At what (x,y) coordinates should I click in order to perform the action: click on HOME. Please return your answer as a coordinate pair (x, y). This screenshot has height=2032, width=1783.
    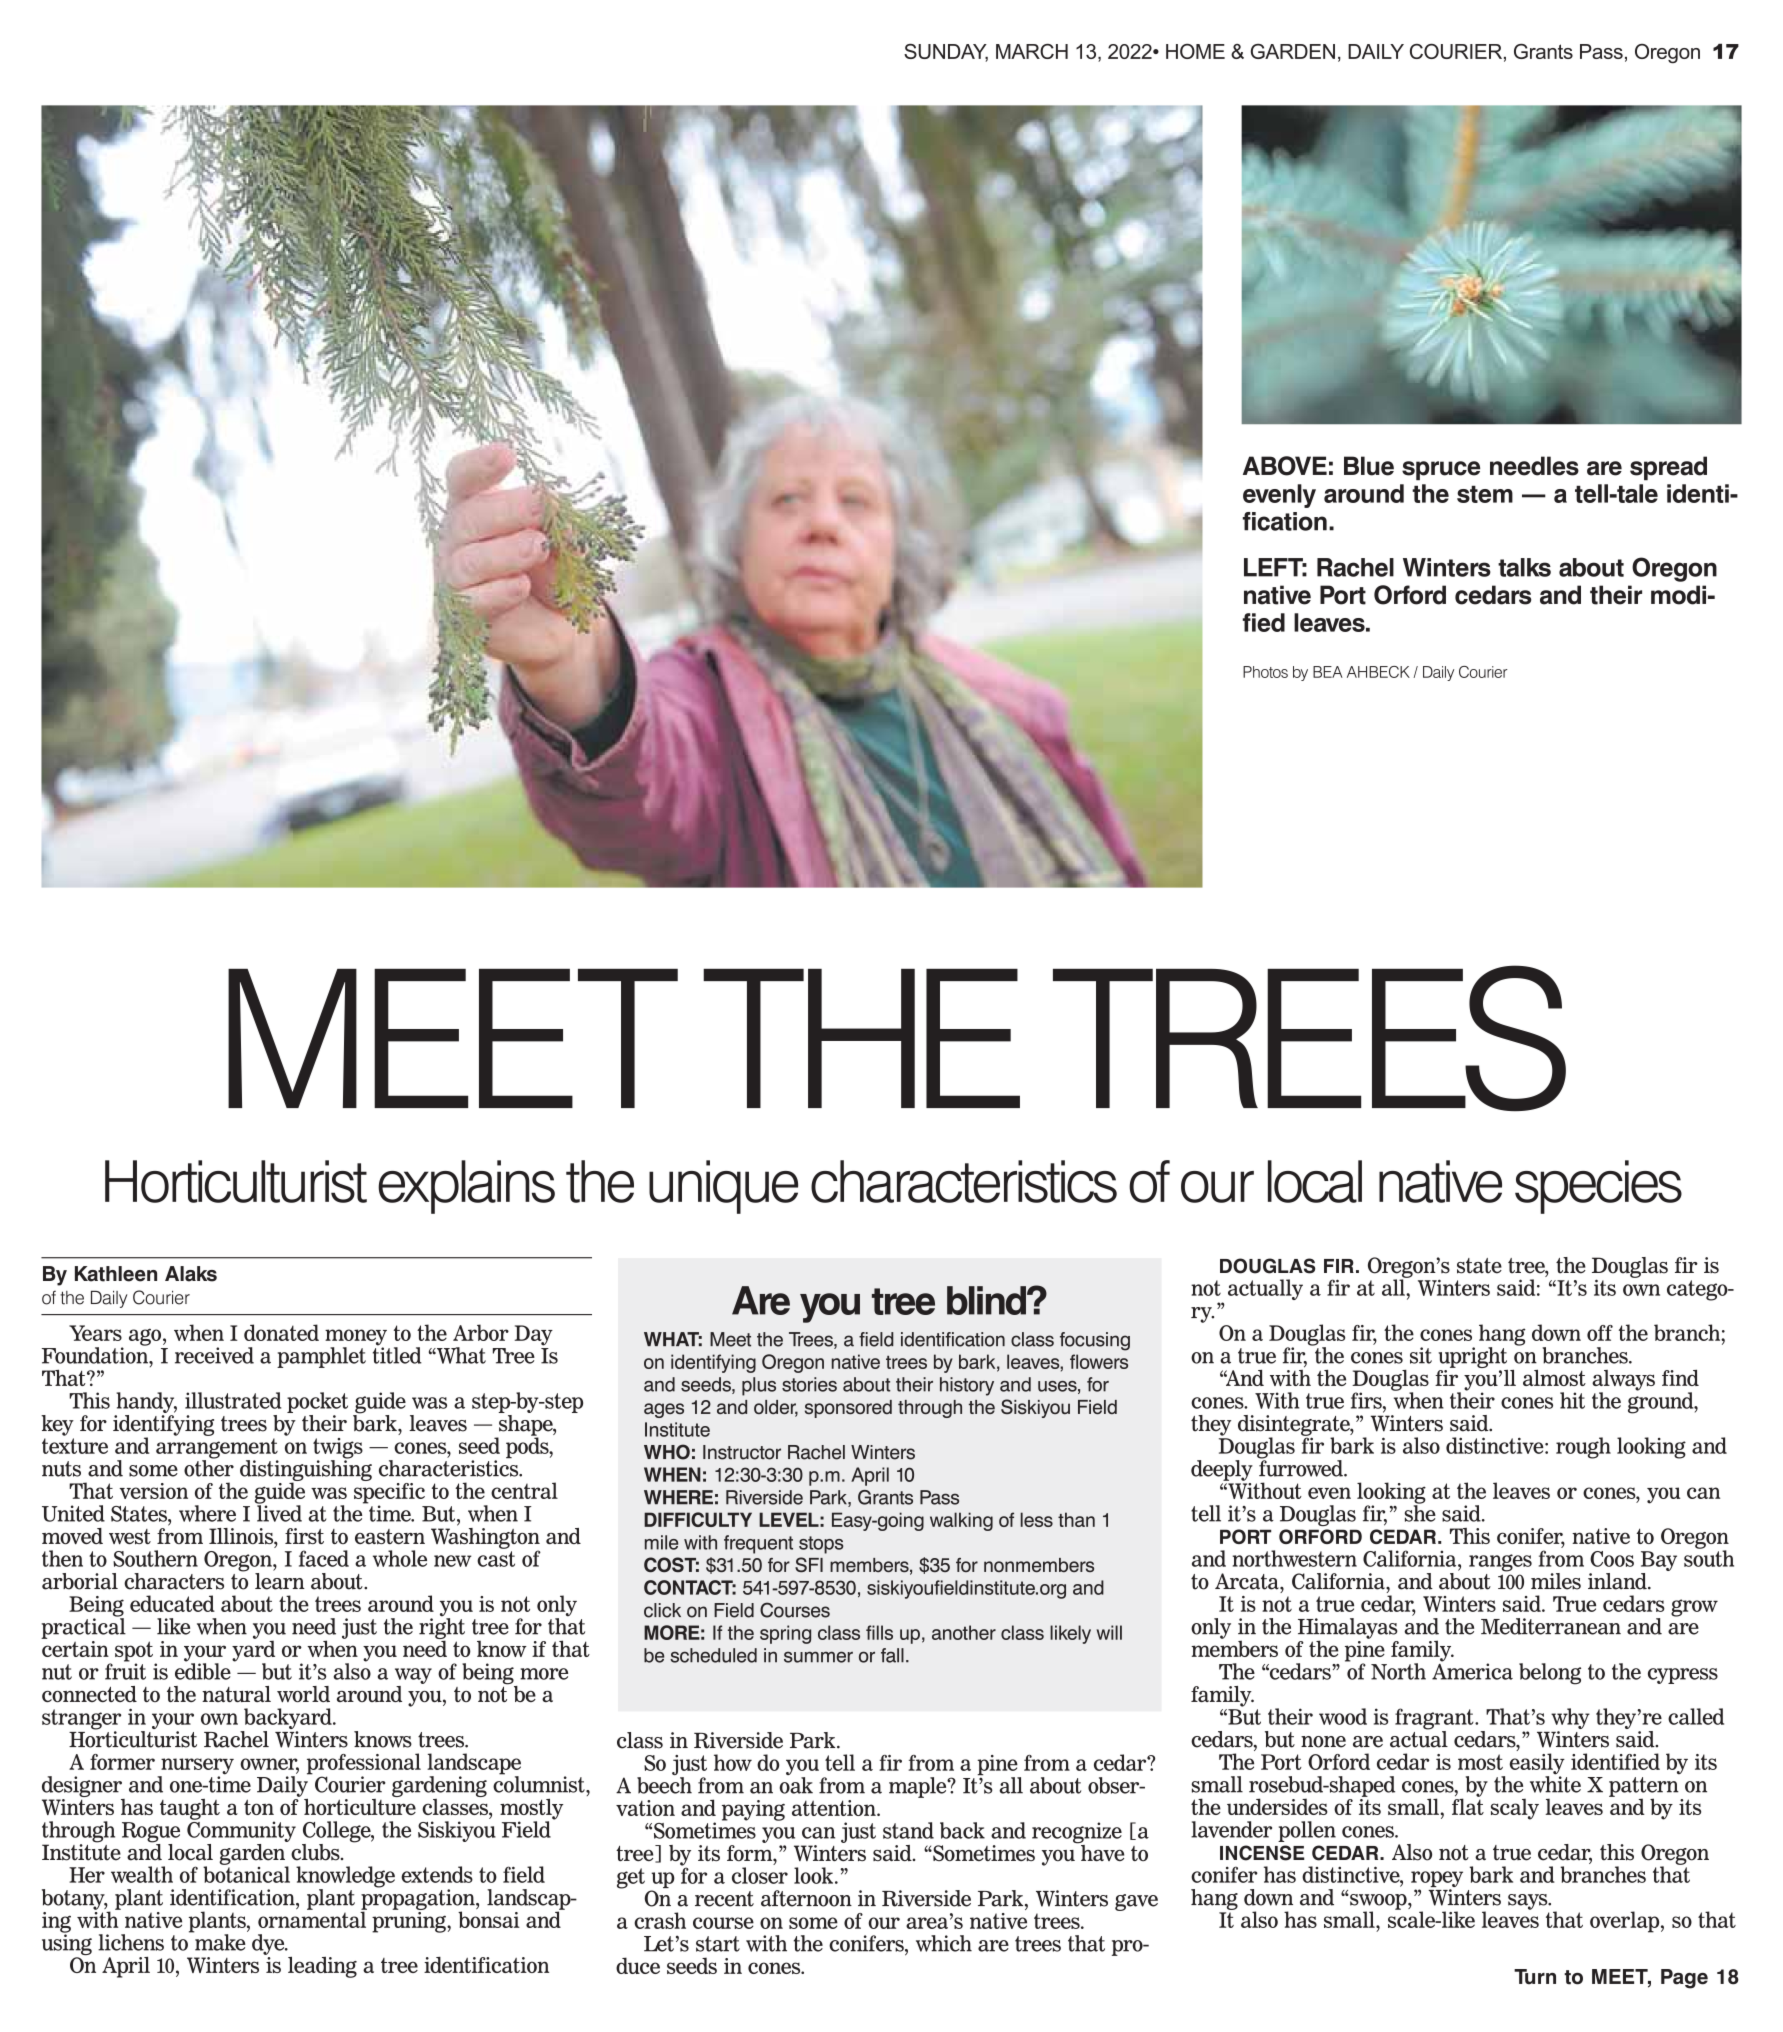
    Looking at the image, I should click on (1195, 51).
